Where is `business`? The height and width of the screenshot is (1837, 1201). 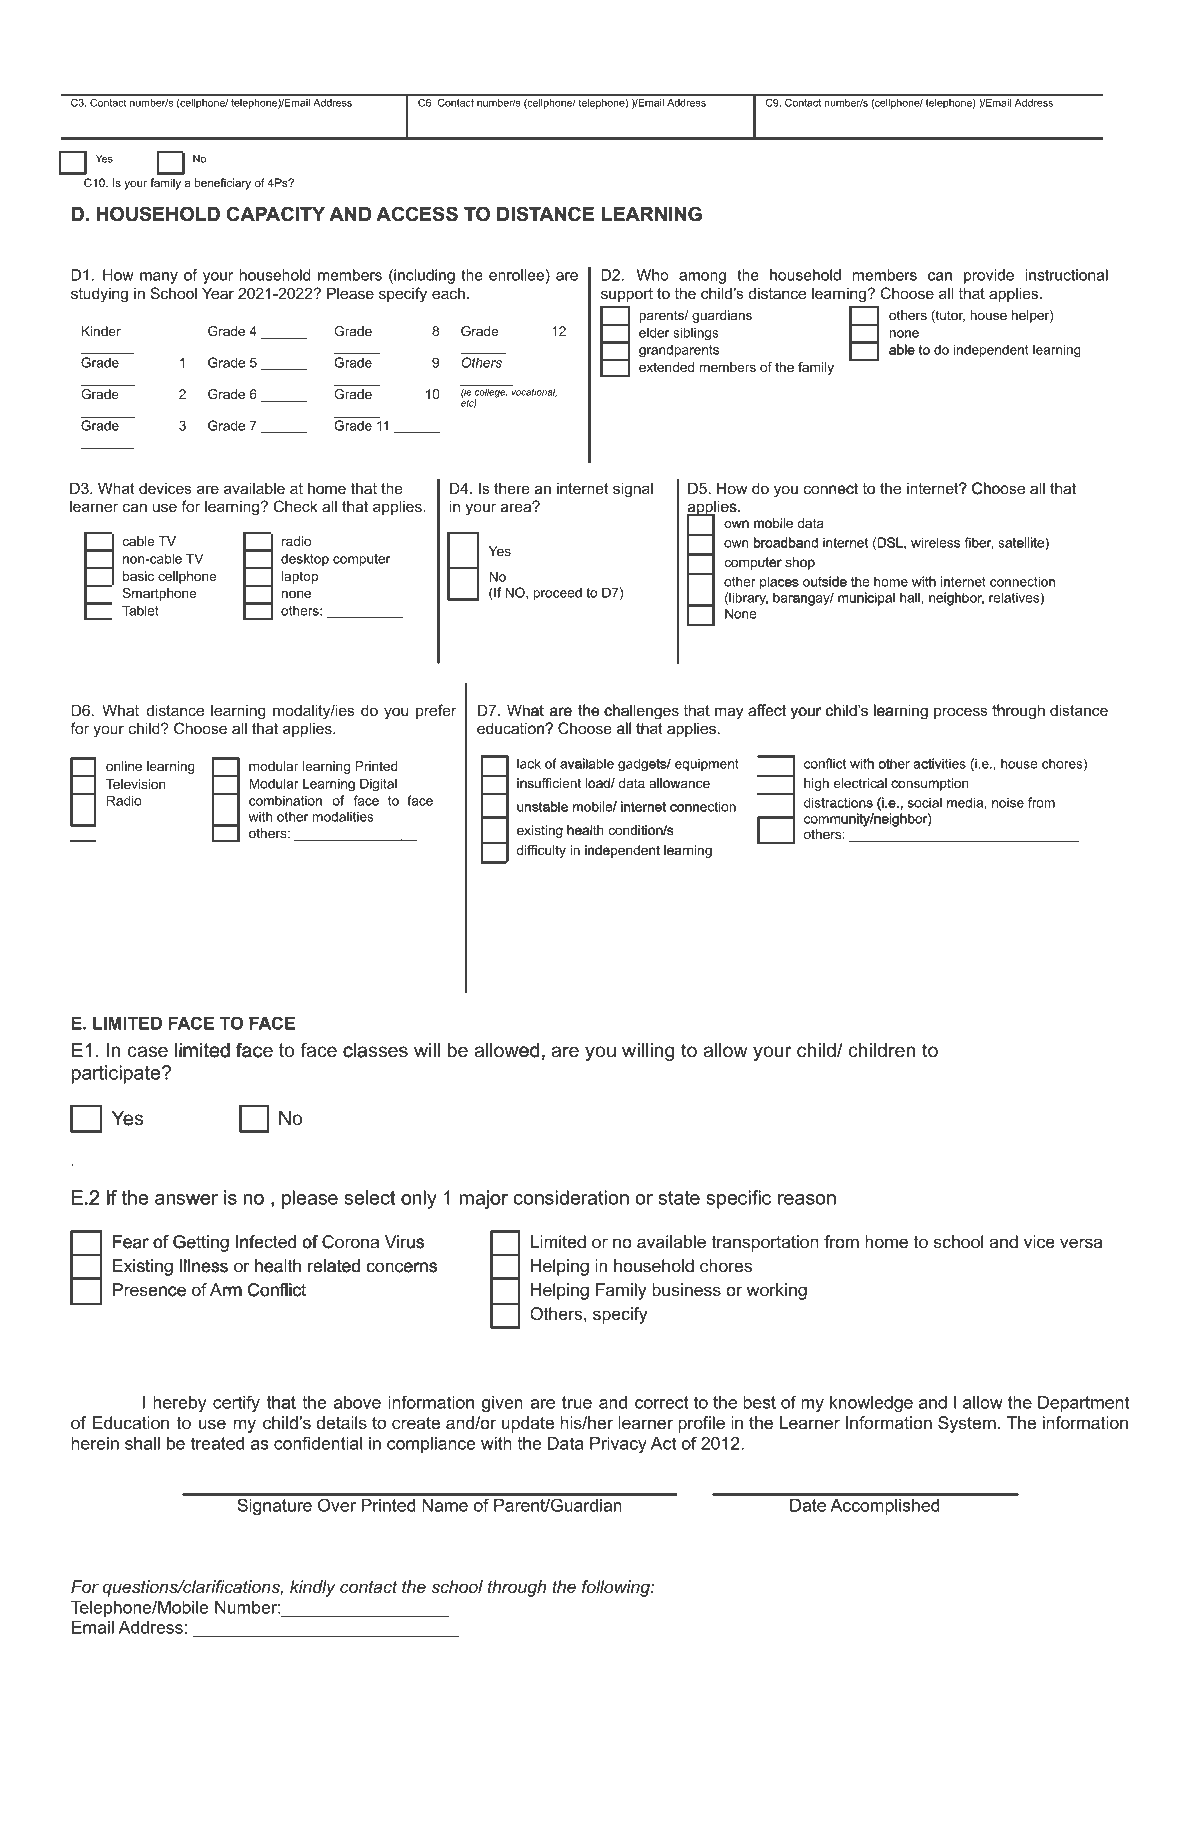 business is located at coordinates (686, 1289).
